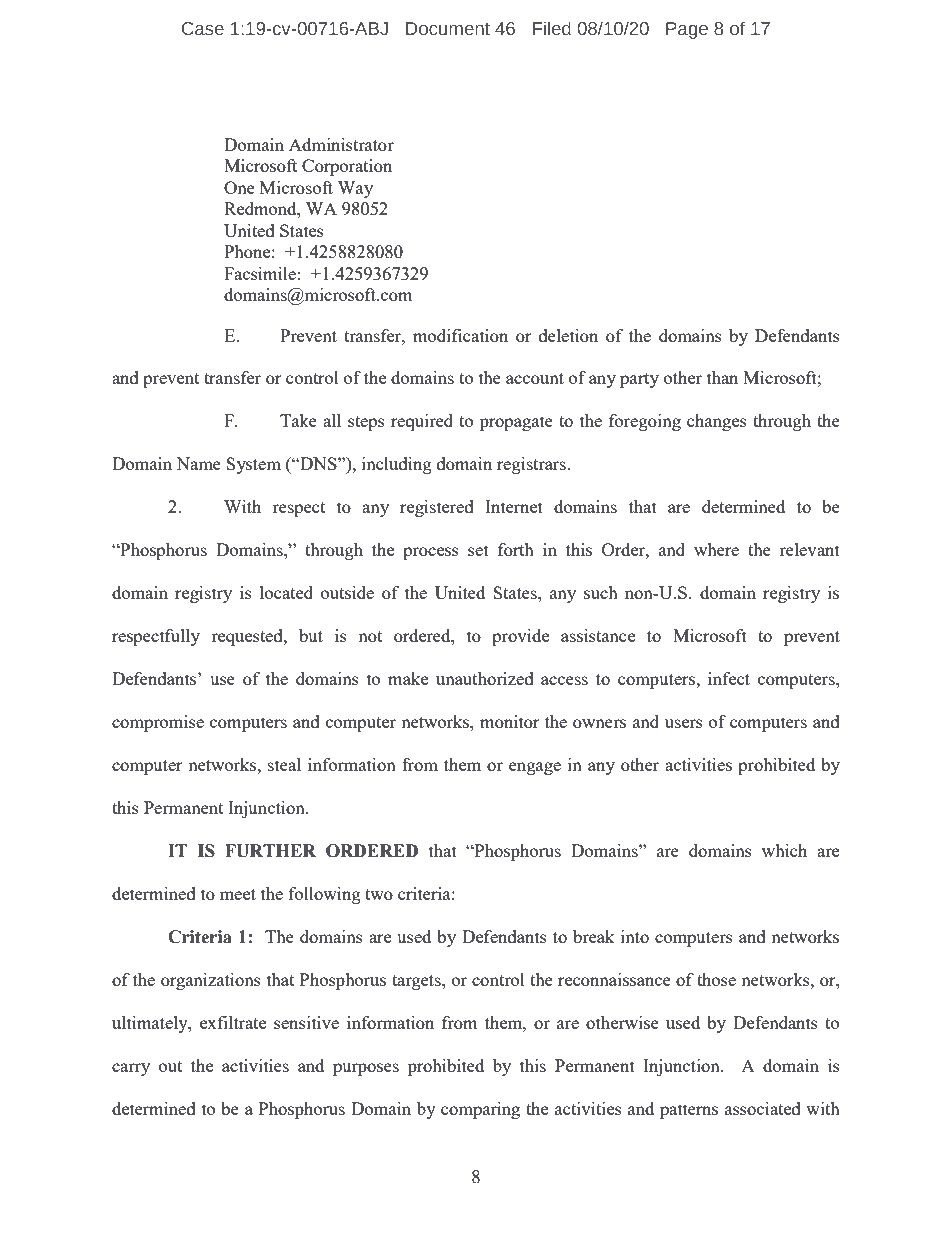 The width and height of the document is (952, 1233). What do you see at coordinates (233, 1022) in the document?
I see `exfiltrate` at bounding box center [233, 1022].
